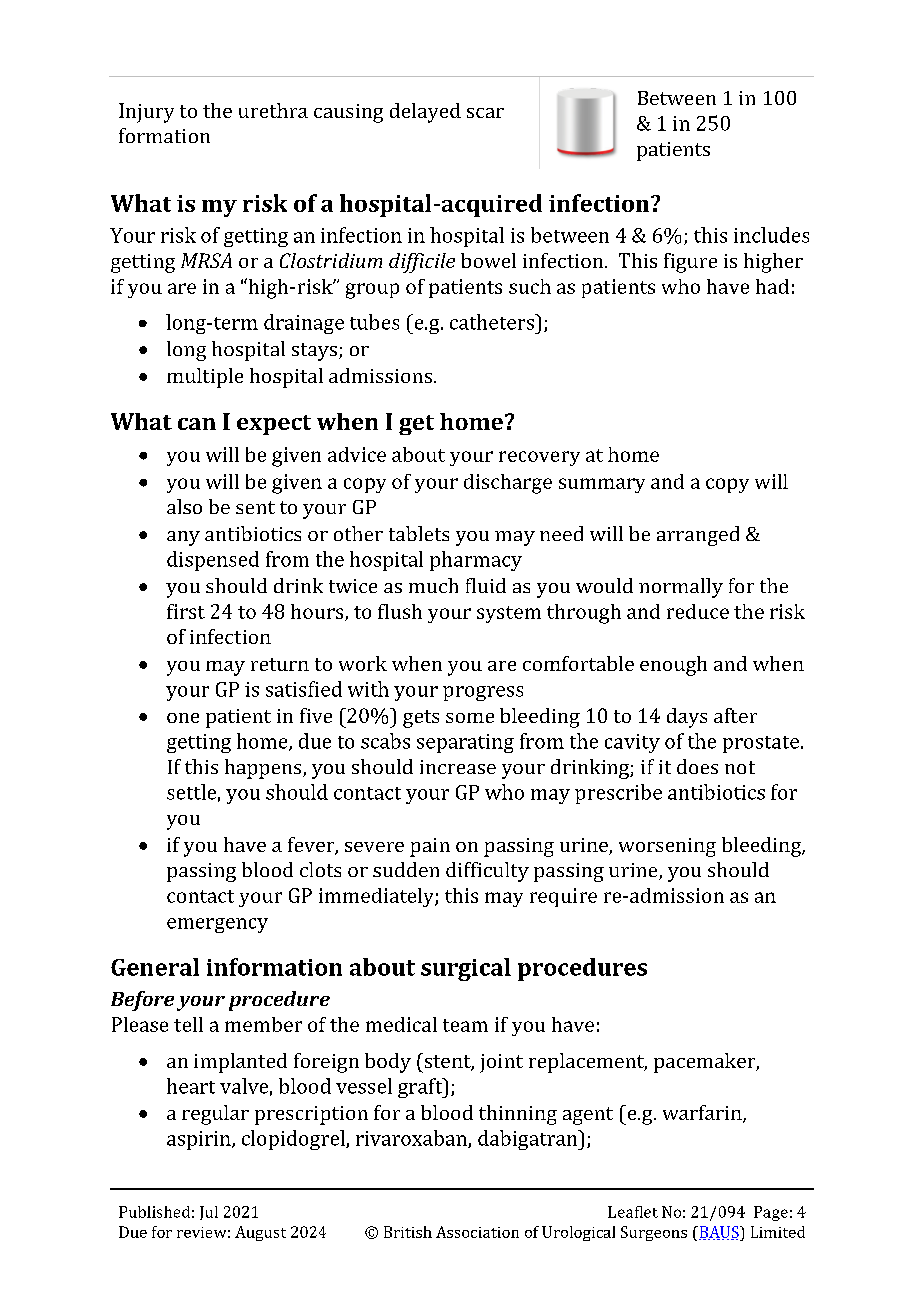 The height and width of the page is (1308, 924). Describe the element at coordinates (209, 1213) in the page. I see `Jul` at that location.
